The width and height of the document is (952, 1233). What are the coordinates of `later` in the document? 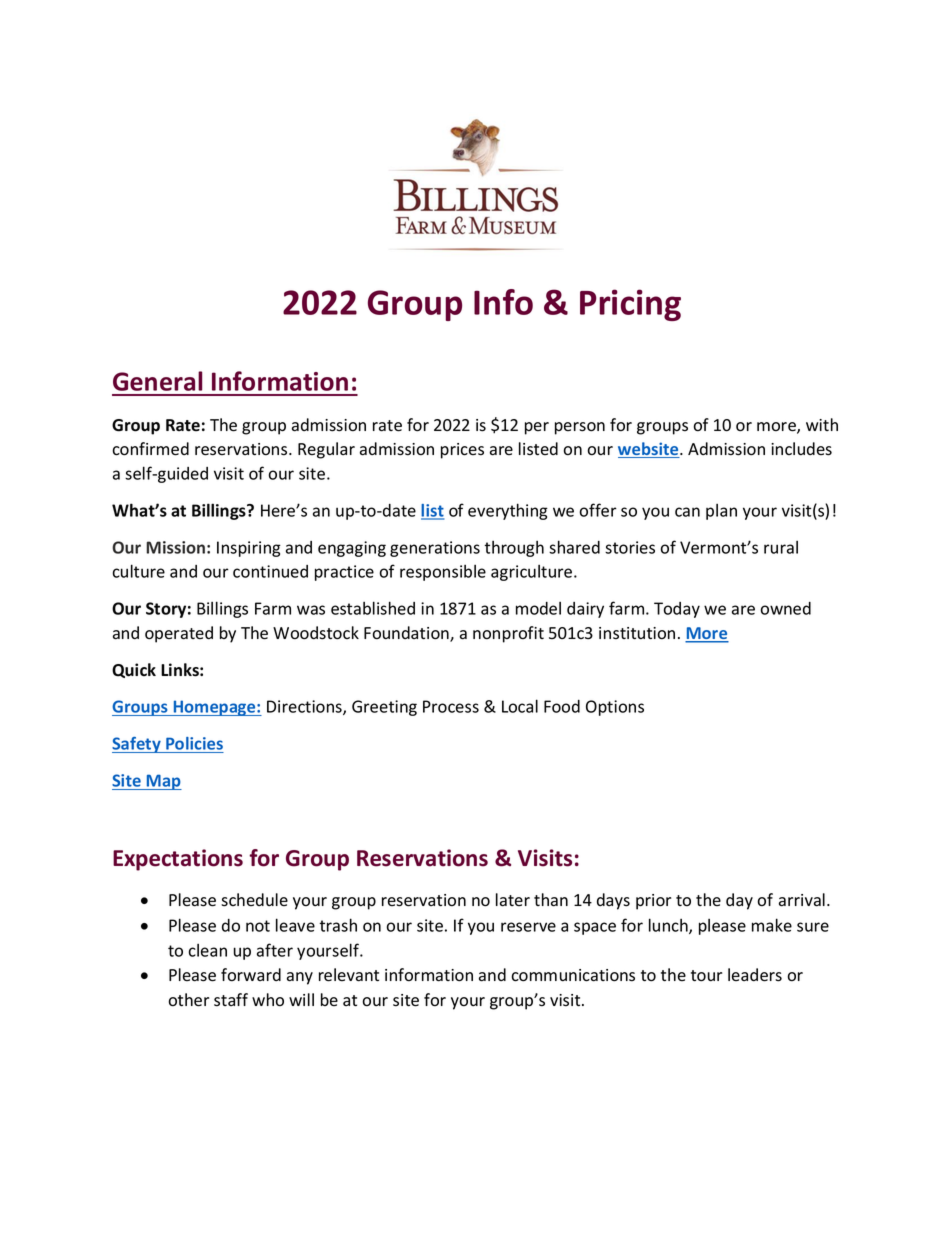 It's located at (513, 900).
